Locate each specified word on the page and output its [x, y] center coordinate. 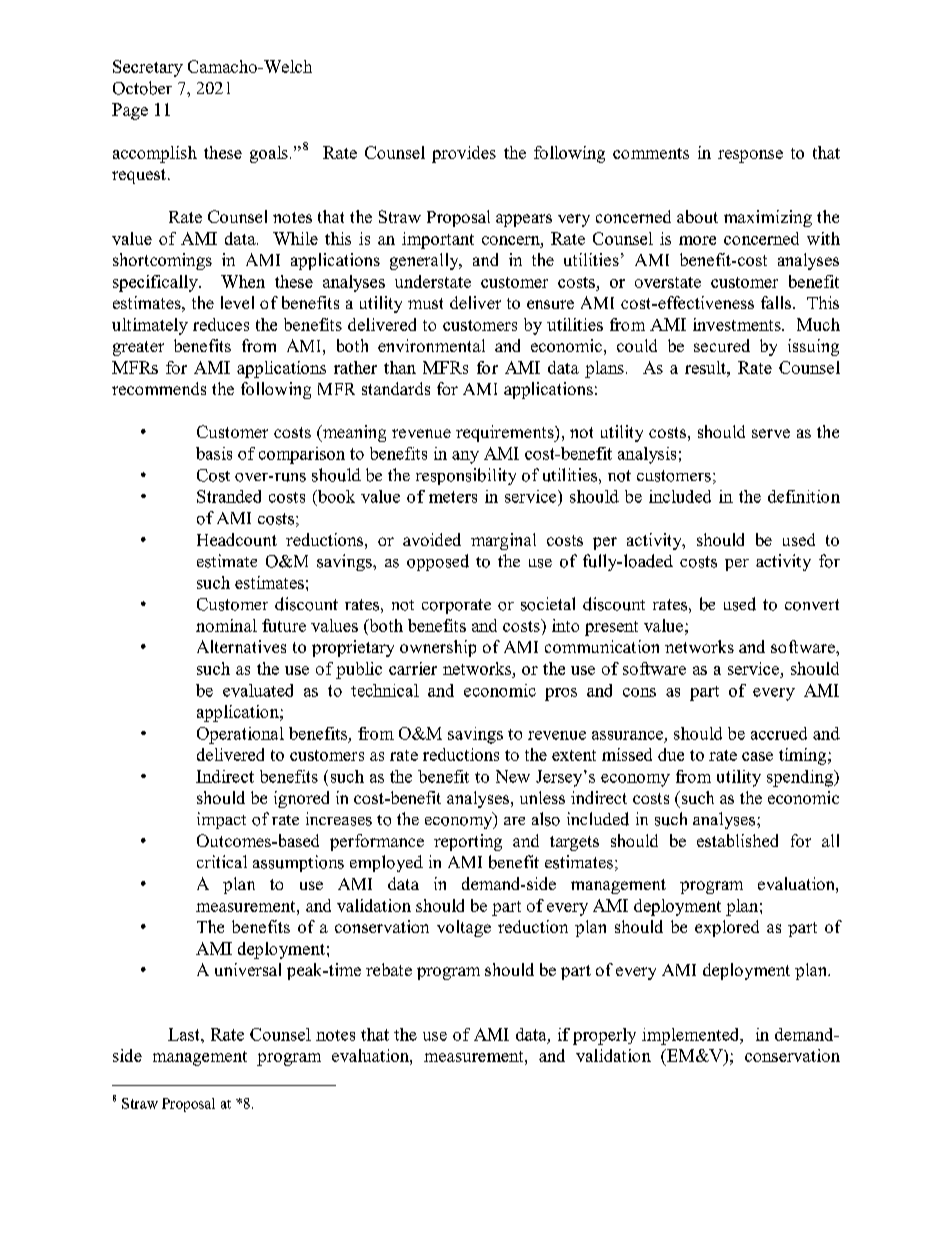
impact [221, 820]
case [757, 756]
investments [738, 324]
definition [804, 496]
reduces [221, 324]
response [750, 156]
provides [464, 154]
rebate [389, 969]
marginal [503, 541]
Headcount [237, 539]
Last [185, 1034]
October [142, 88]
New [513, 776]
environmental [431, 345]
